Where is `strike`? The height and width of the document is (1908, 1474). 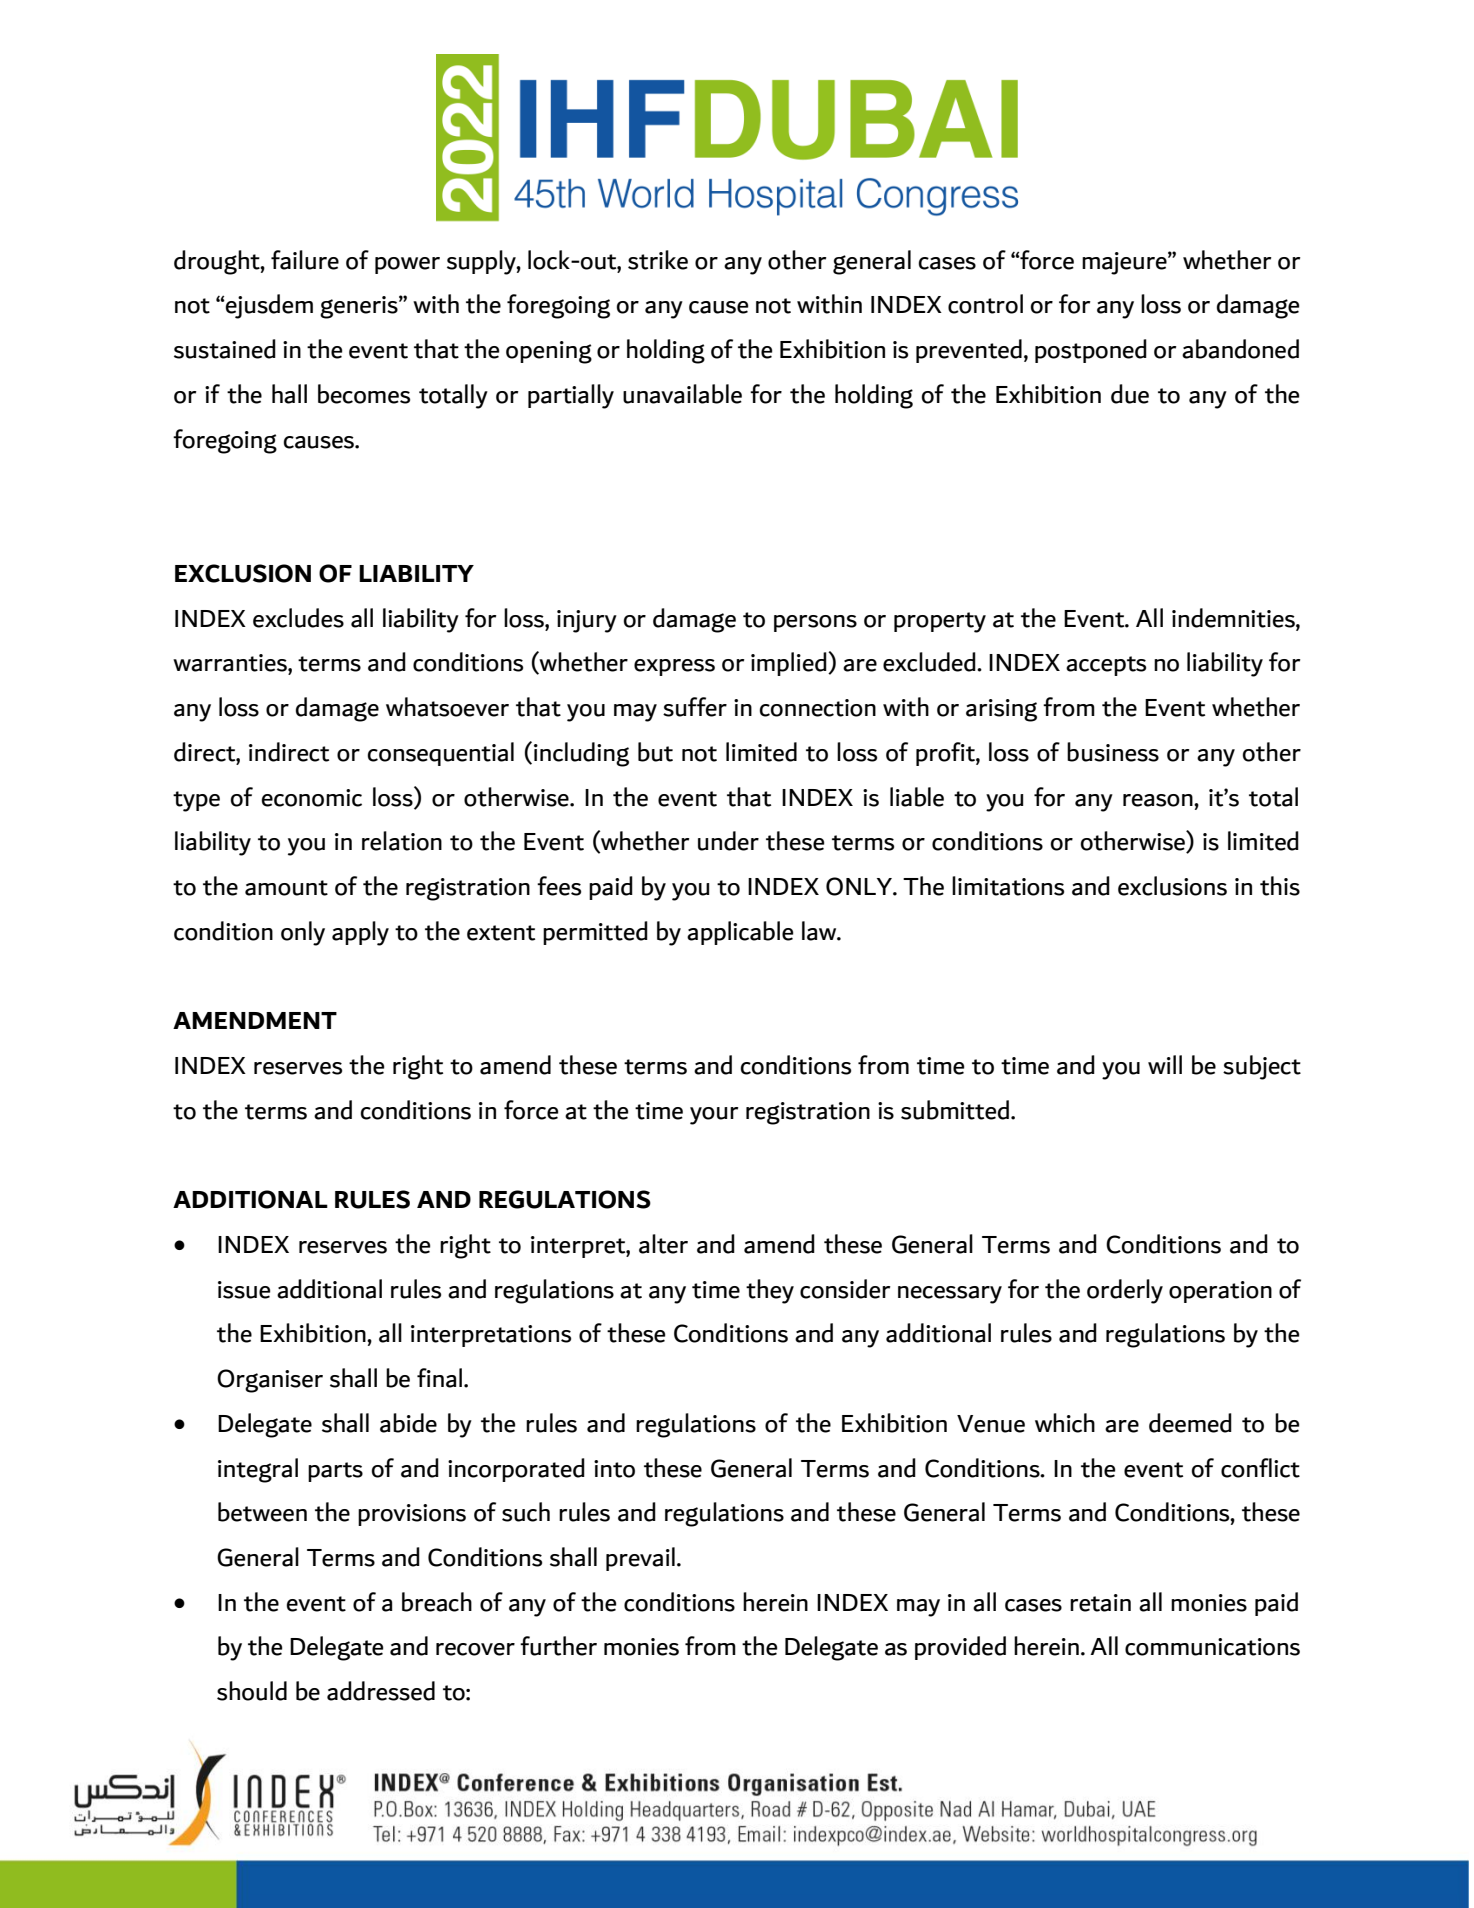
strike is located at coordinates (658, 260).
